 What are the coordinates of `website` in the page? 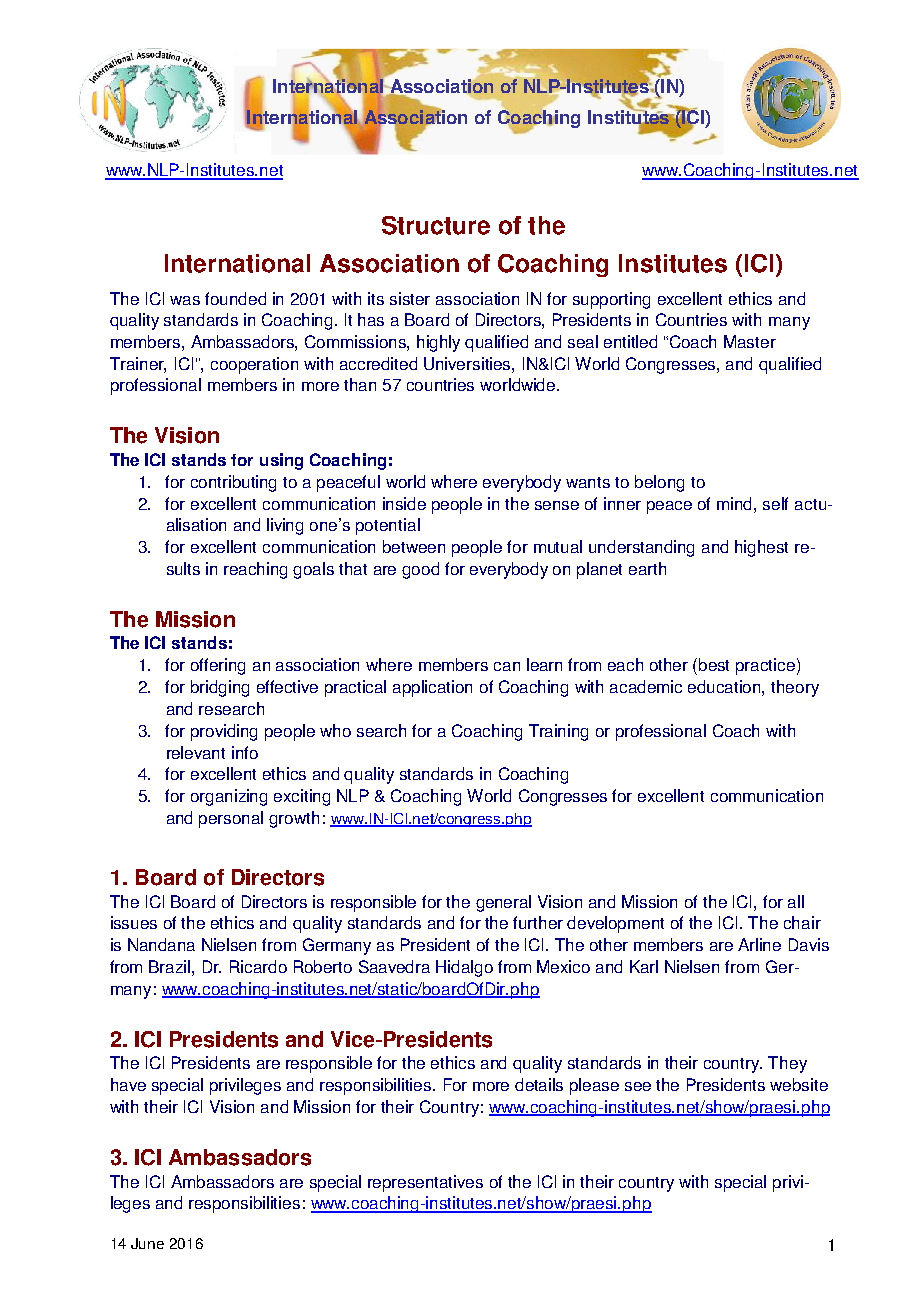 It's located at (799, 1084).
